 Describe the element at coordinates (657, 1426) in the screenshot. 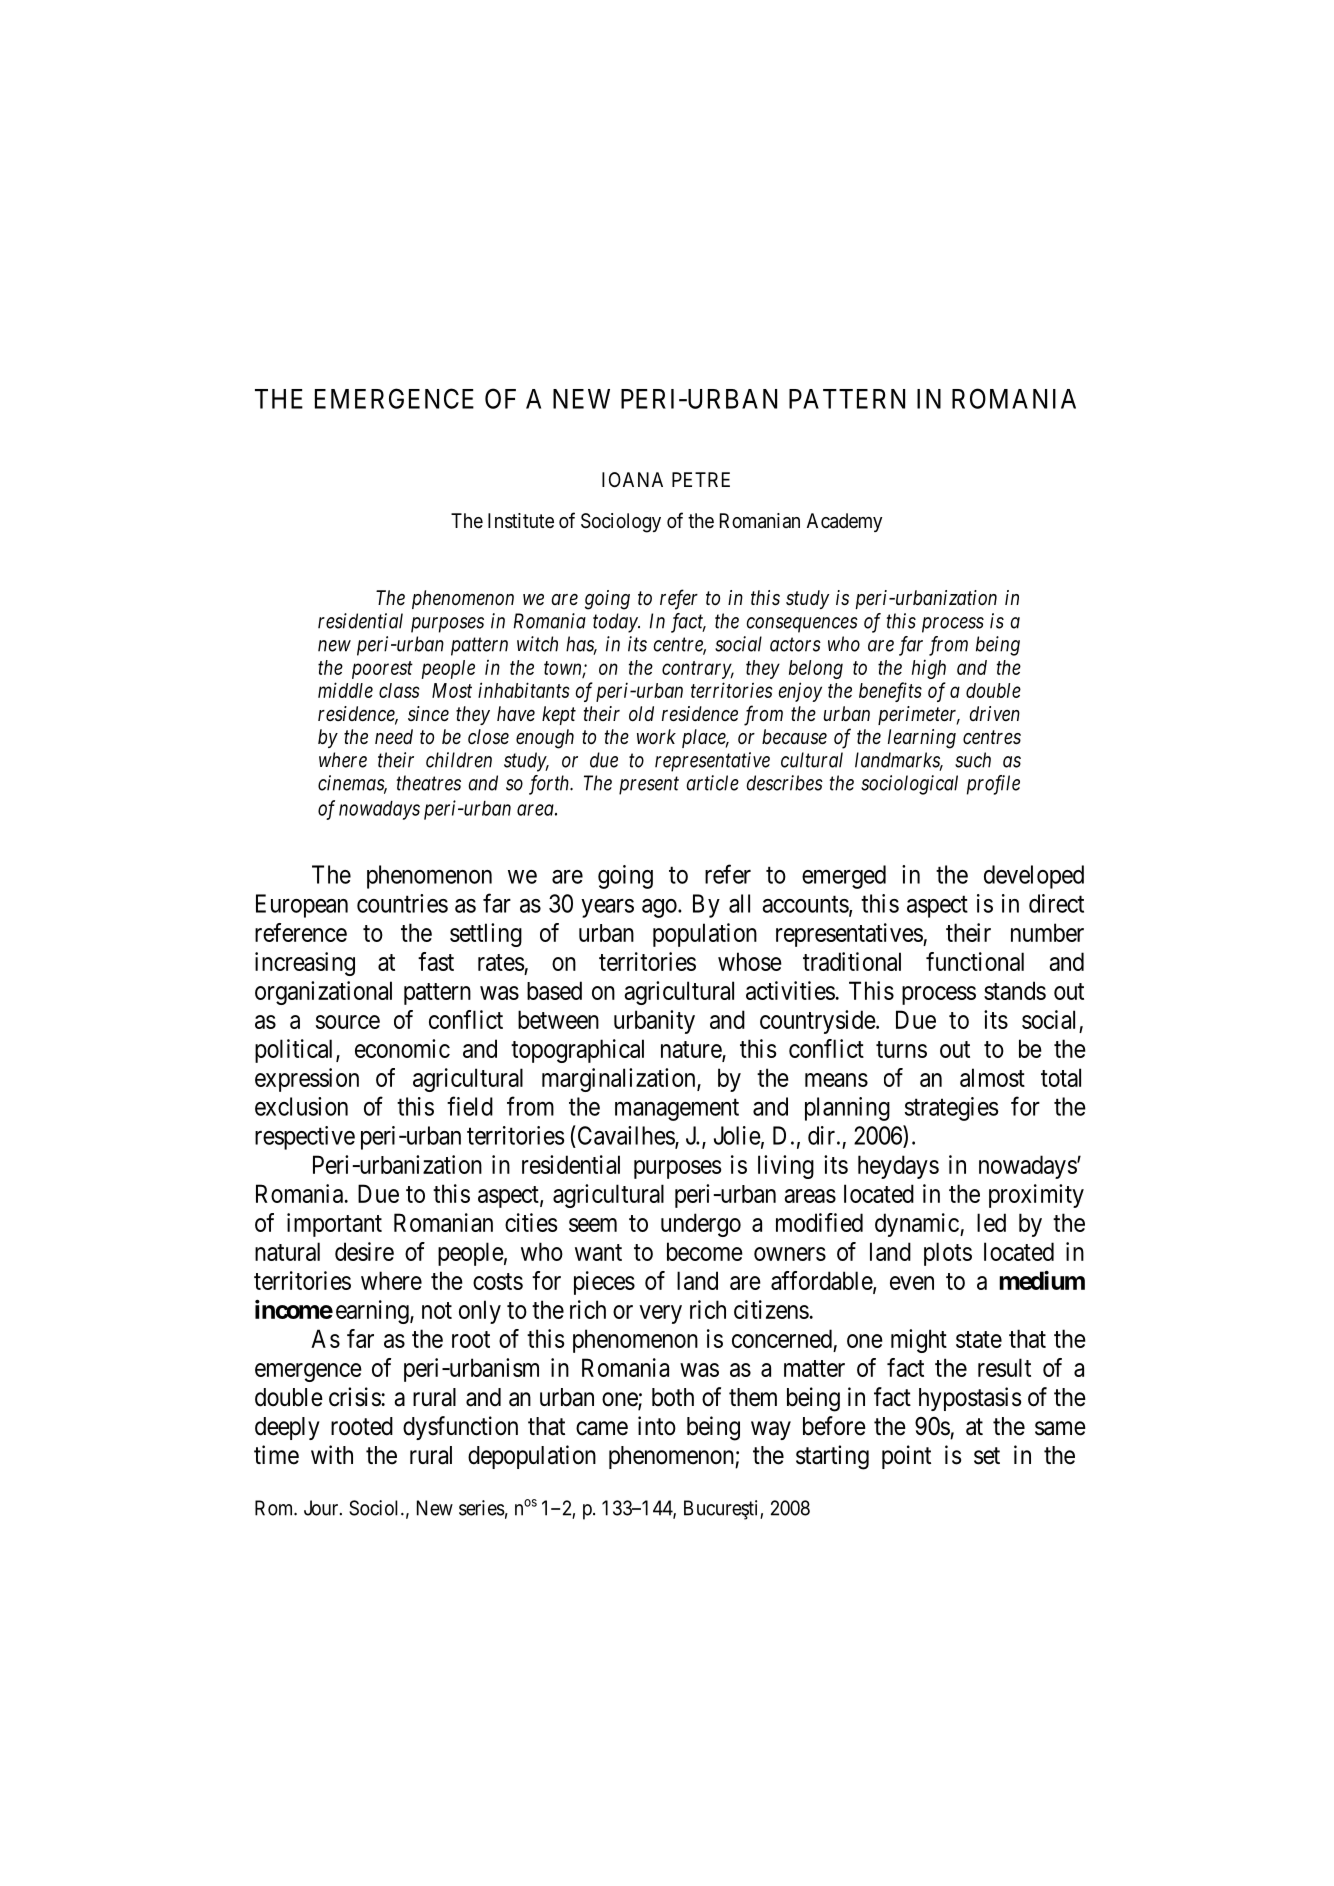

I see `into` at that location.
